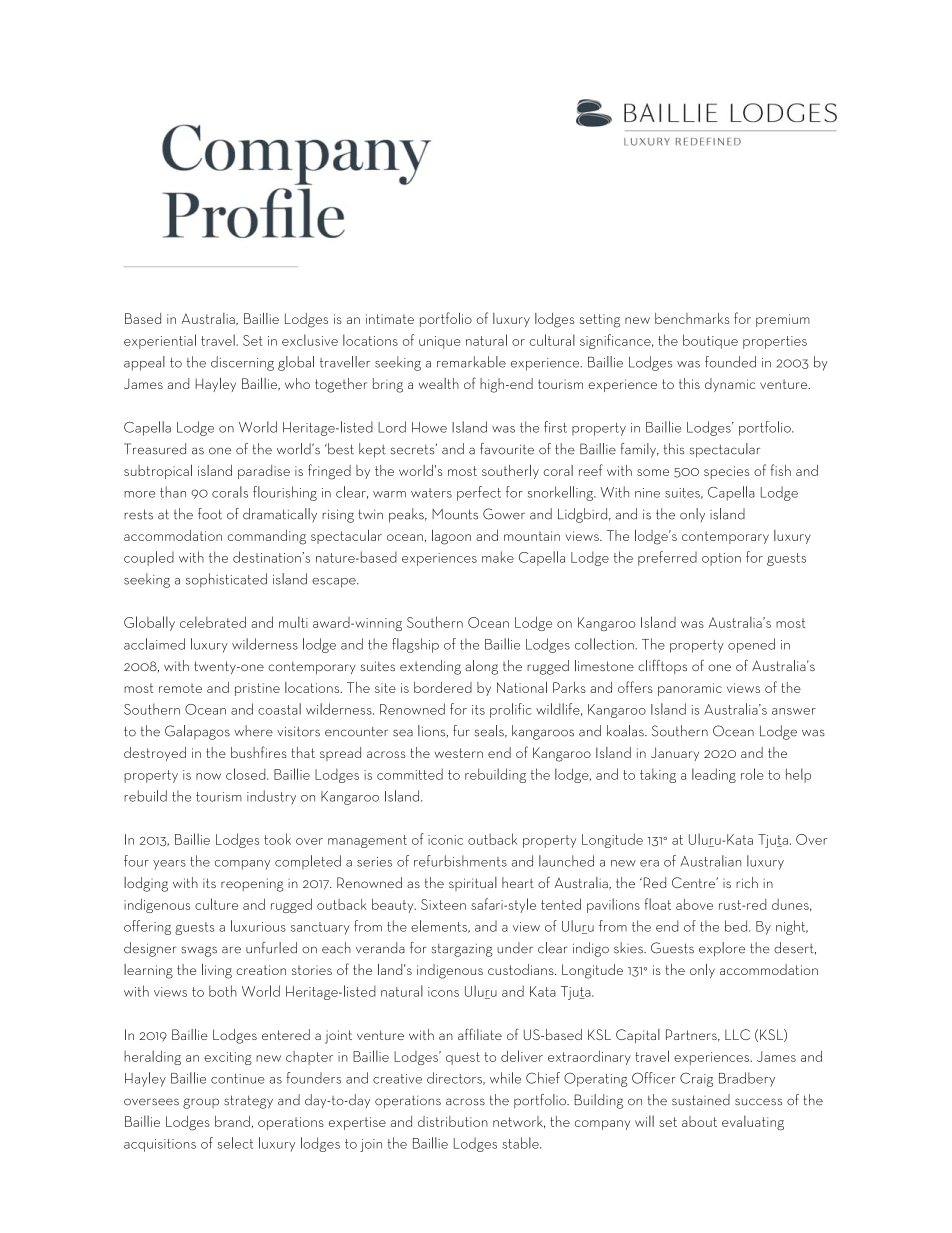 This page has width=952, height=1233. Describe the element at coordinates (710, 341) in the page. I see `boutique` at that location.
